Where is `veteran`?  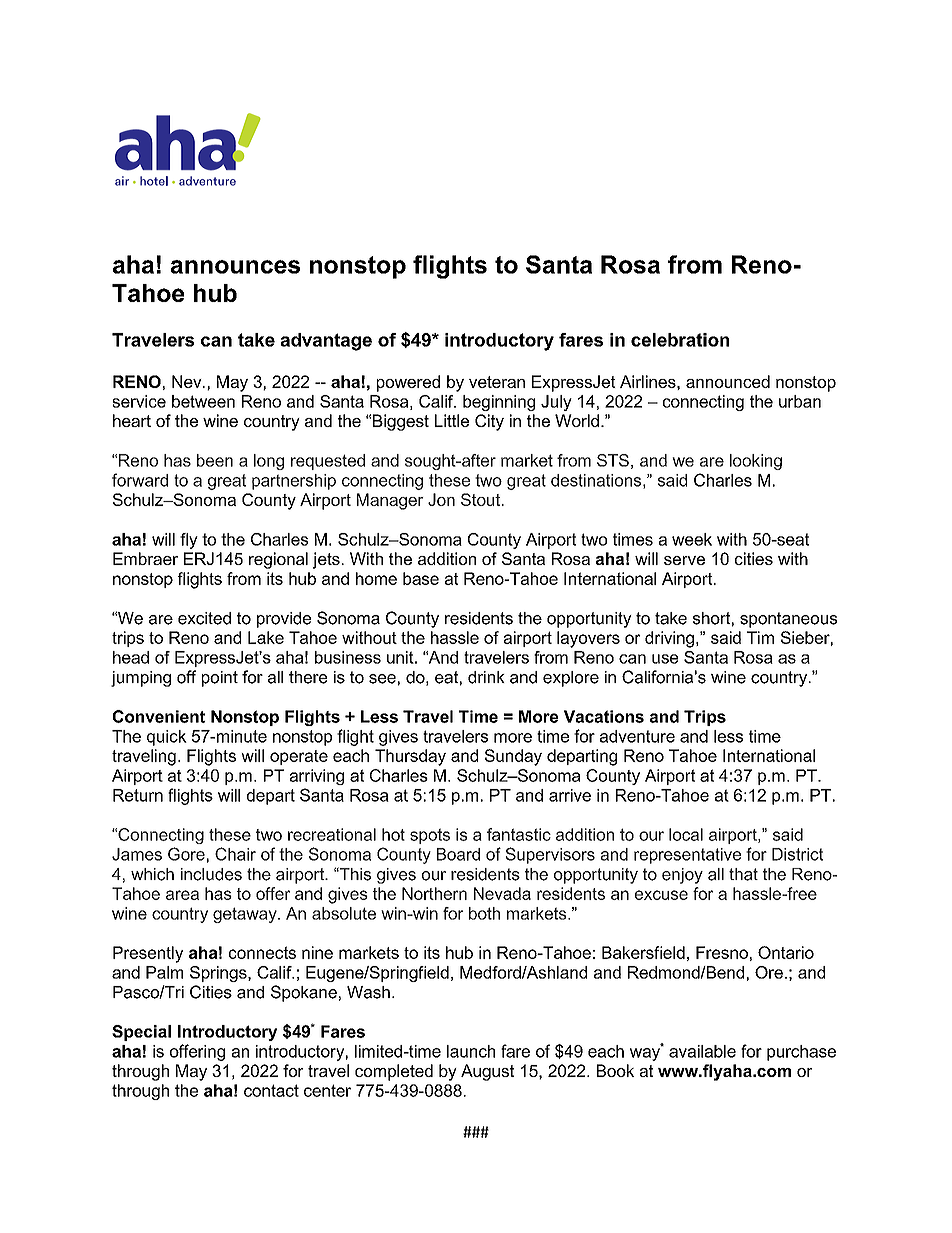 veteran is located at coordinates (497, 382).
